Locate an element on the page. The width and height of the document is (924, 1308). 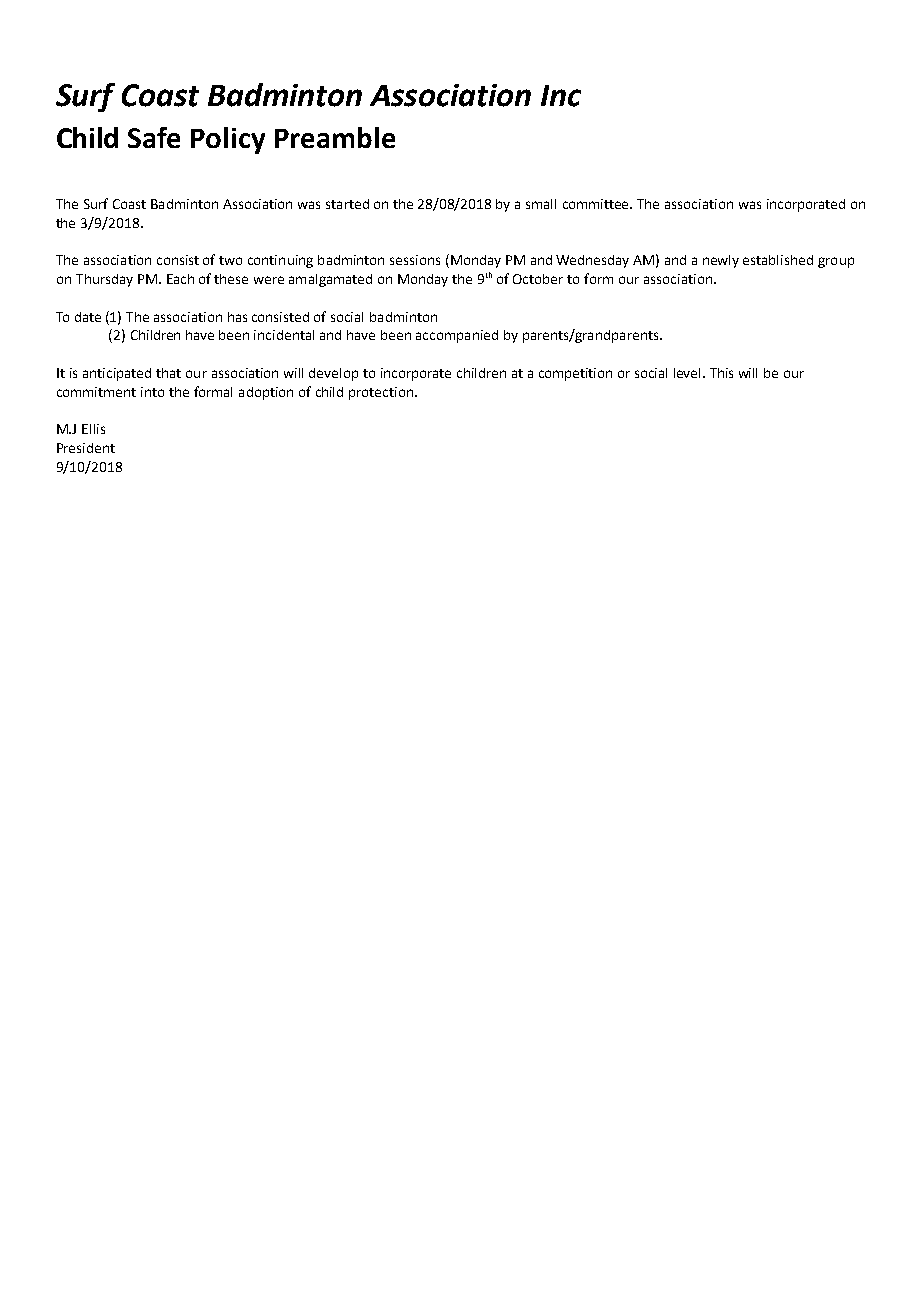
committee is located at coordinates (597, 204).
